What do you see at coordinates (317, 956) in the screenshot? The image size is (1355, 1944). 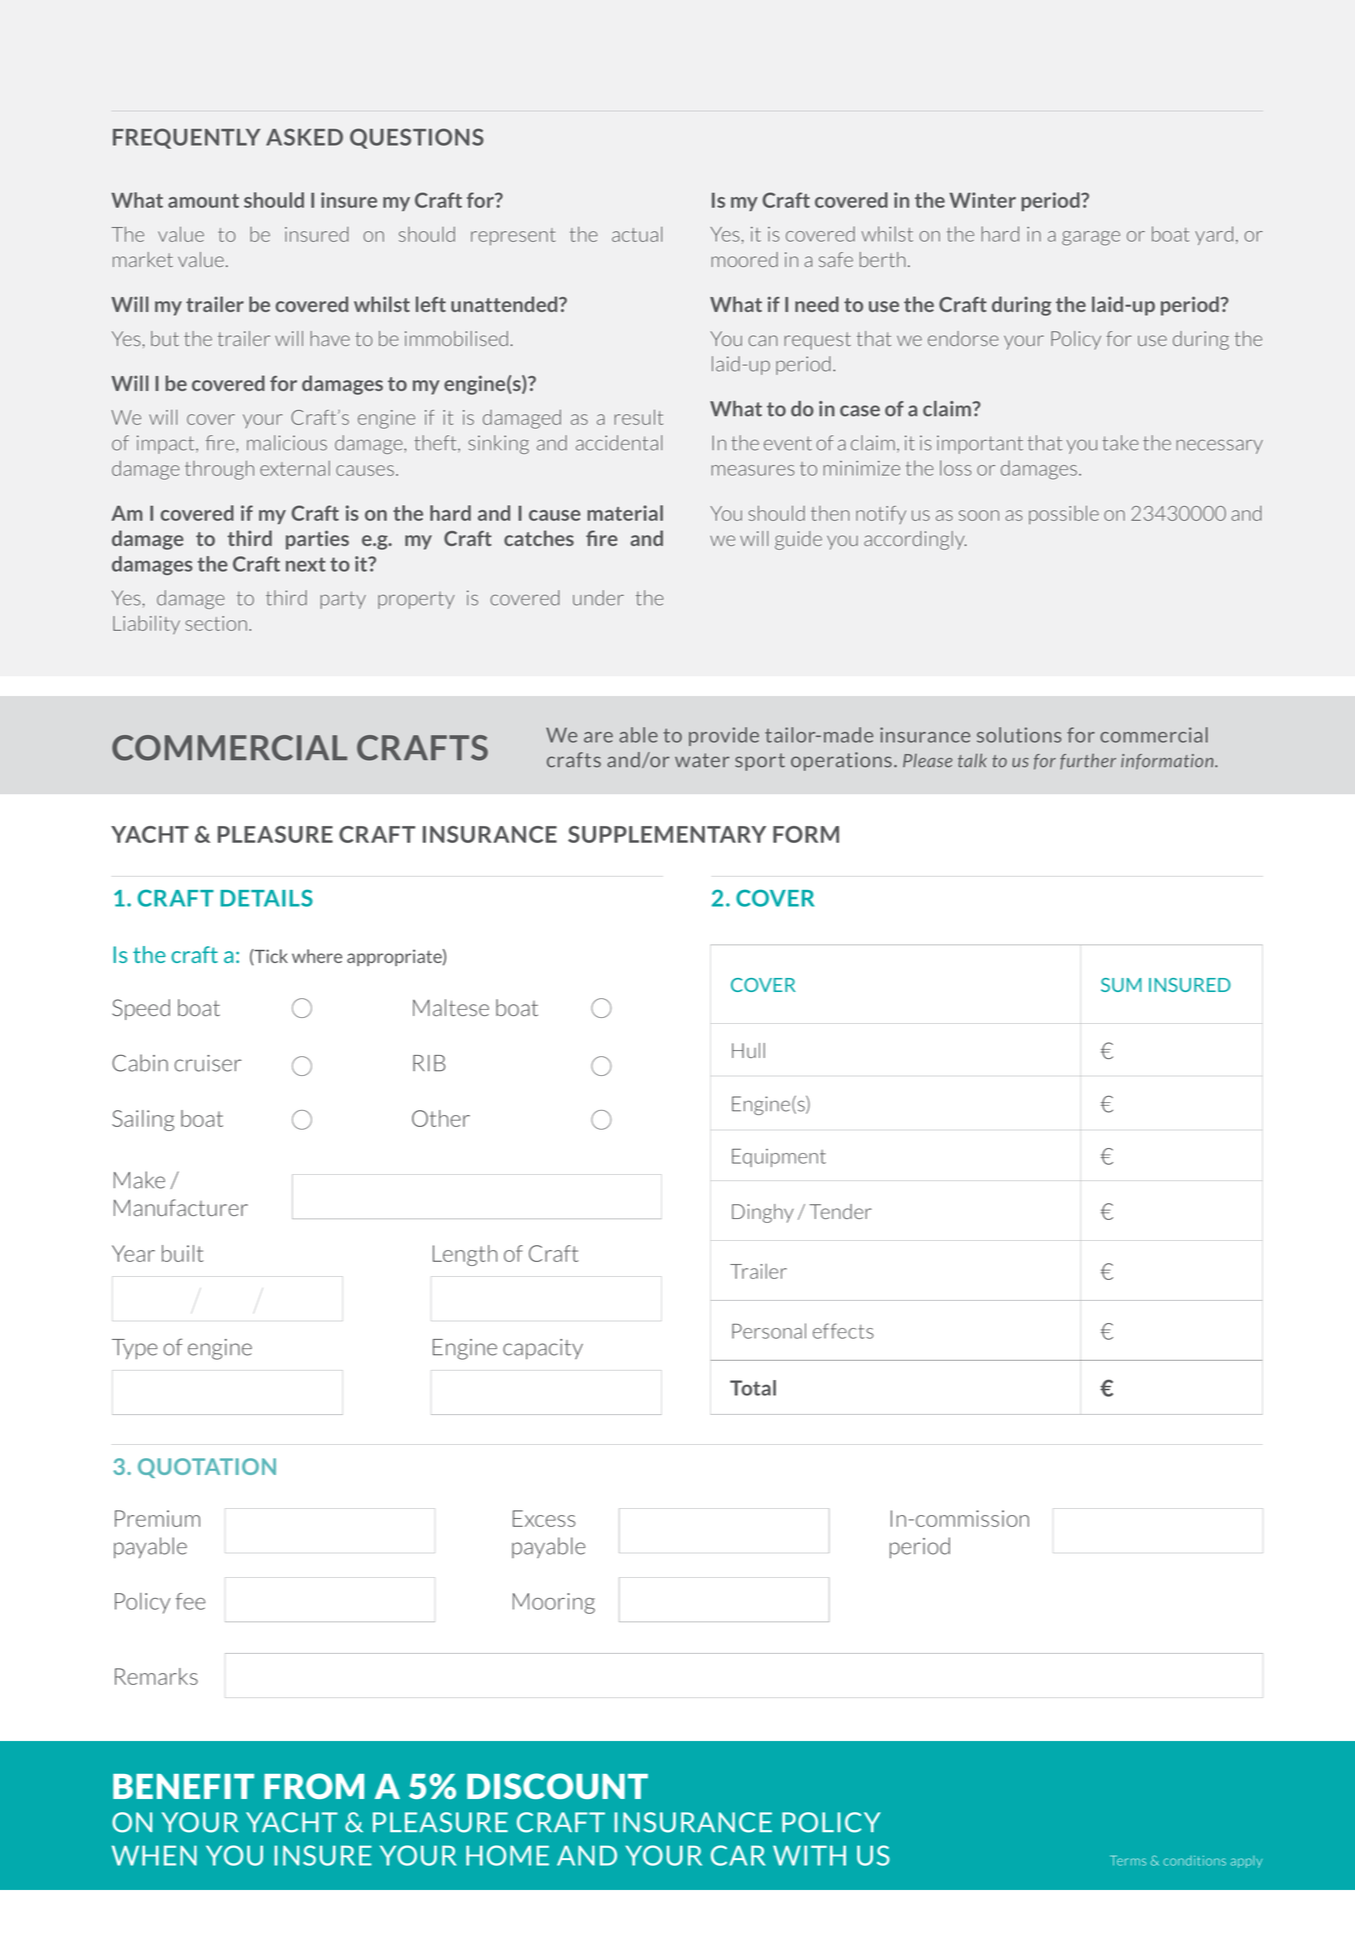 I see `where` at bounding box center [317, 956].
